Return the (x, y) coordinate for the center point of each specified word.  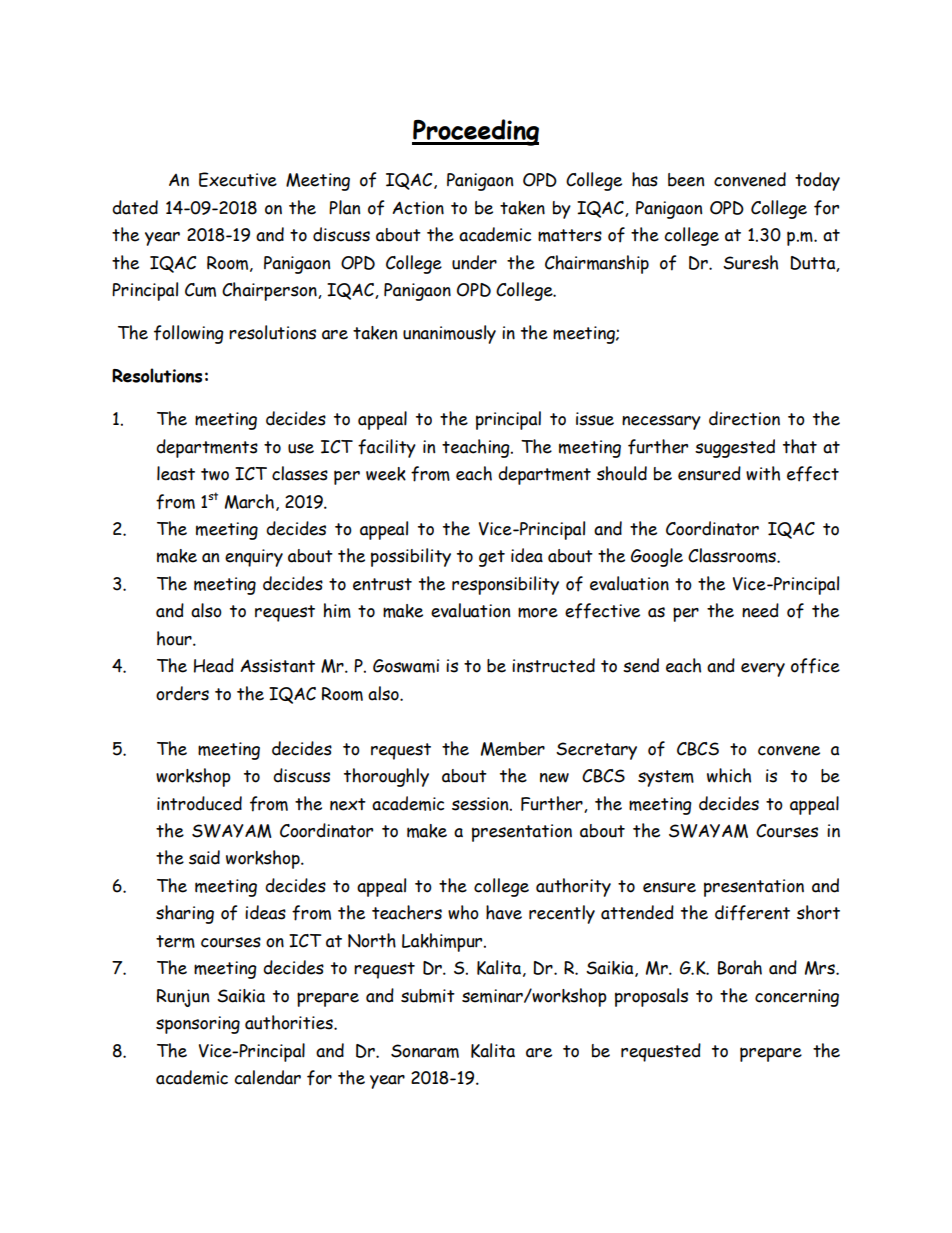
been (686, 180)
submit (428, 996)
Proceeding (475, 132)
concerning (797, 998)
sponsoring (198, 1025)
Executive (238, 179)
